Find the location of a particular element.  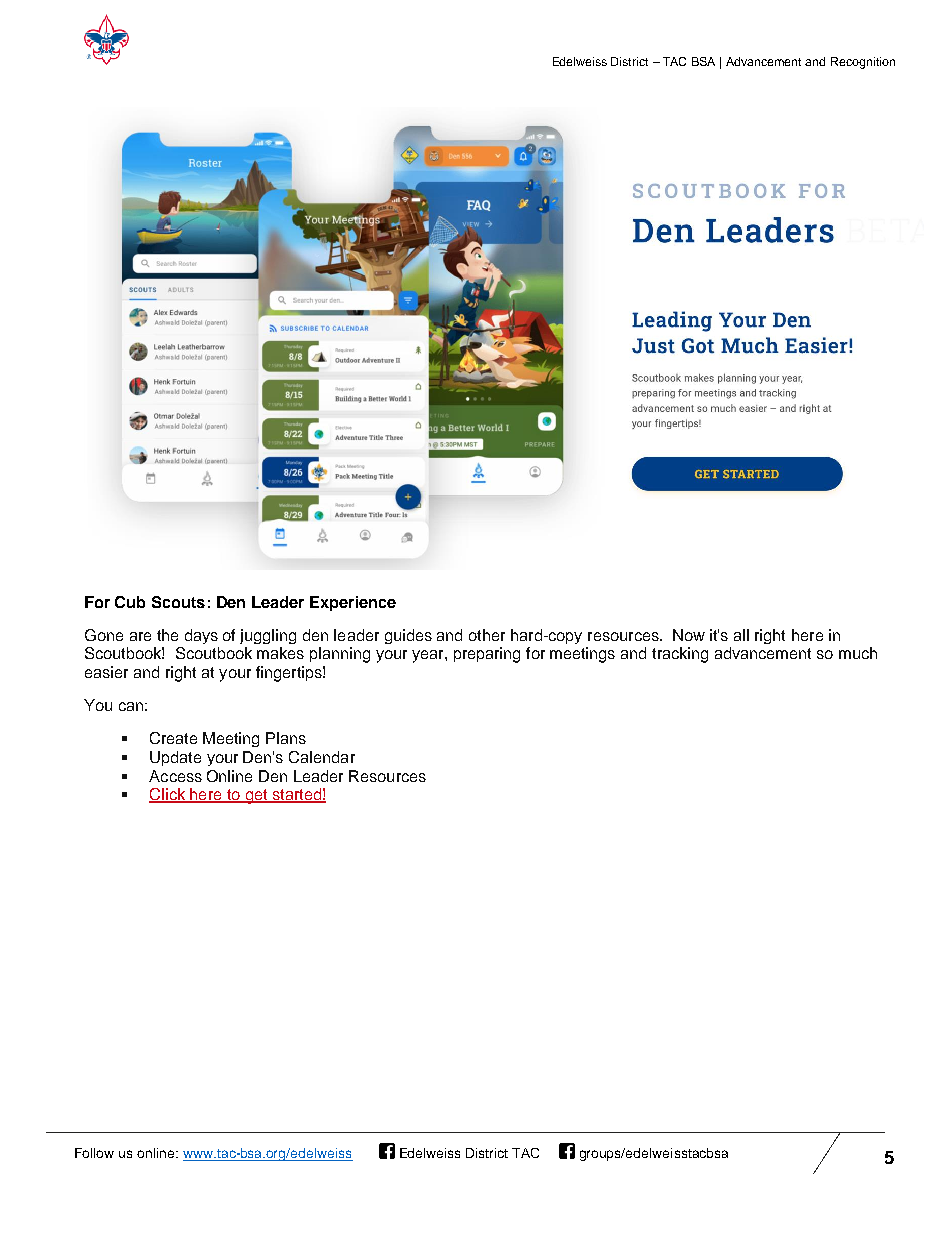

other is located at coordinates (487, 635).
